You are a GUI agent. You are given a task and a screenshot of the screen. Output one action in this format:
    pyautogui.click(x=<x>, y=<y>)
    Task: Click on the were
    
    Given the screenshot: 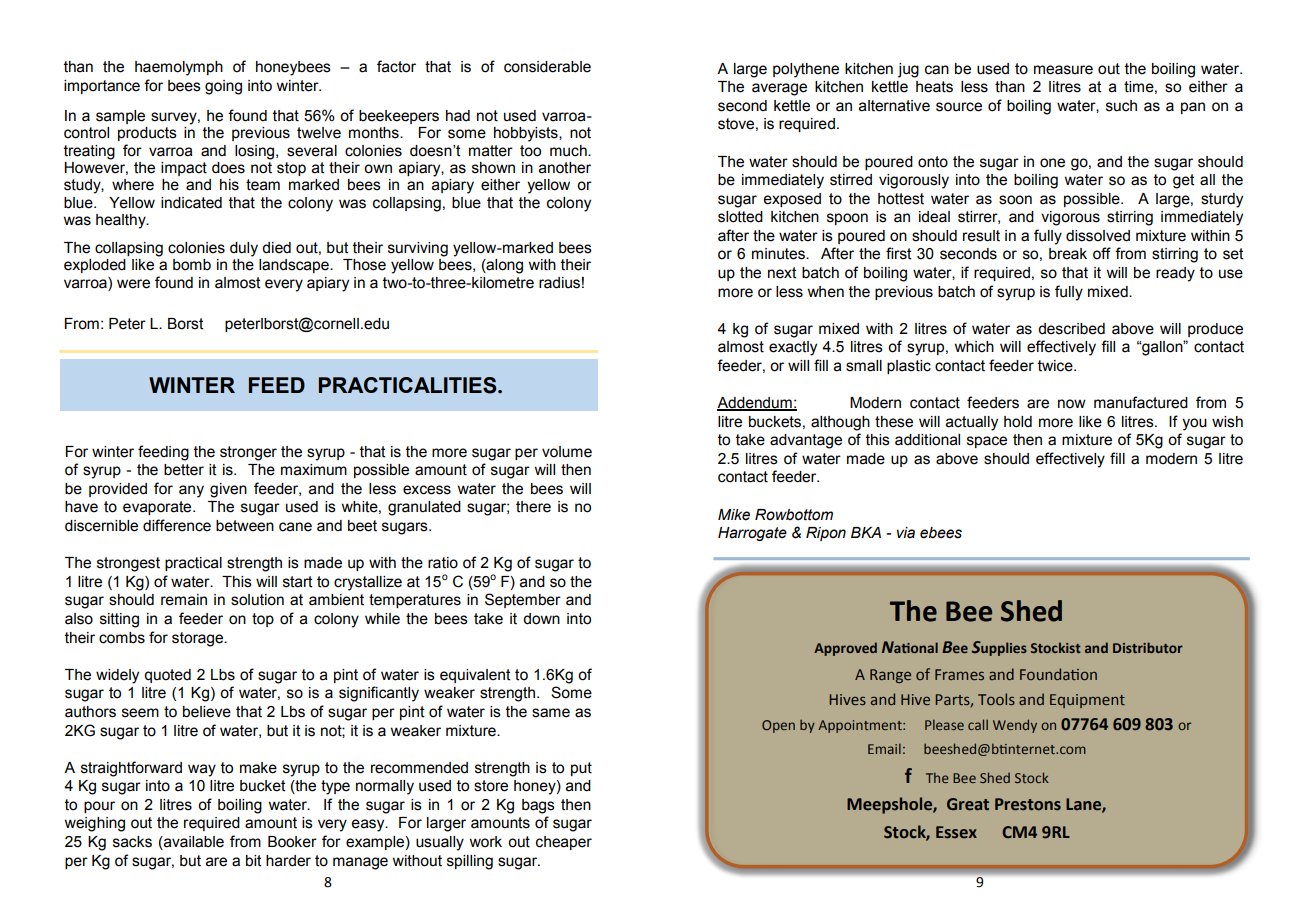 What is the action you would take?
    pyautogui.click(x=133, y=284)
